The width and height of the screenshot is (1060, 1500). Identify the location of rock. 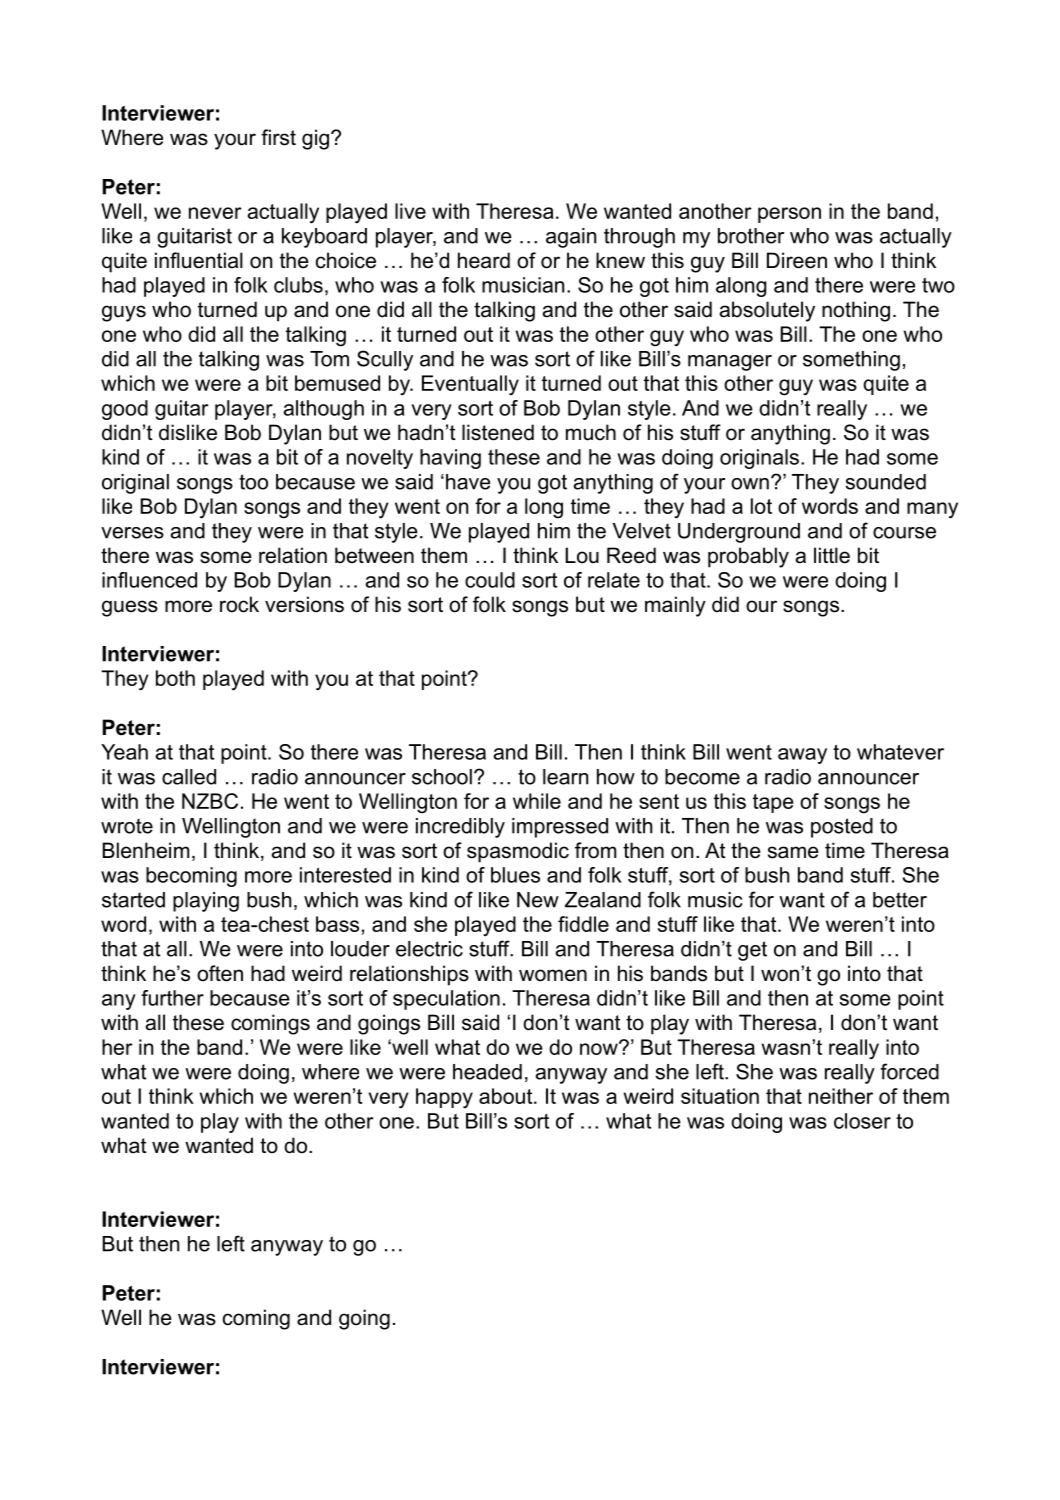
(239, 604).
